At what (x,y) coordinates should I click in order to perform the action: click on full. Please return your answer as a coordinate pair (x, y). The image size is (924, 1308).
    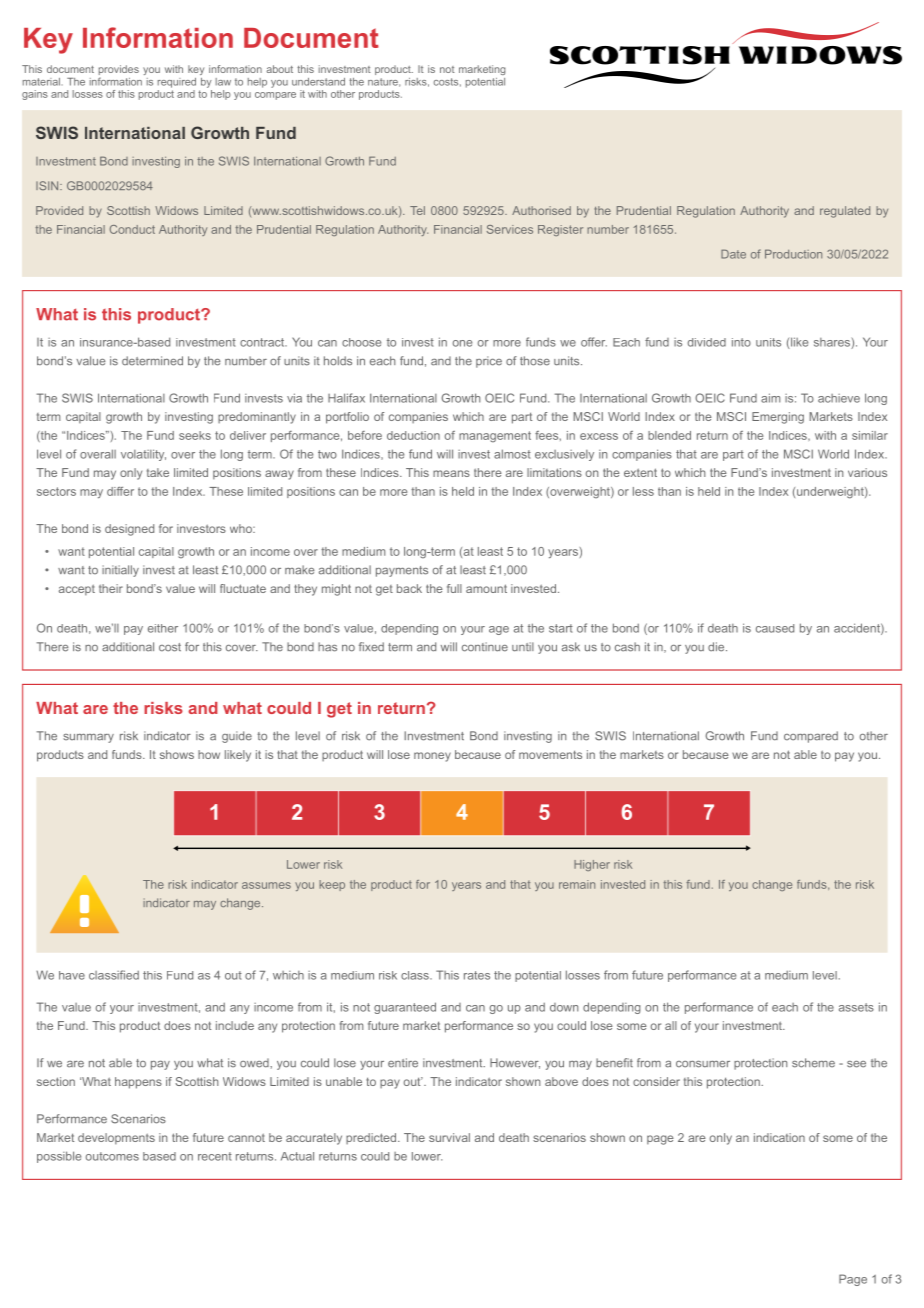
    Looking at the image, I should click on (454, 588).
